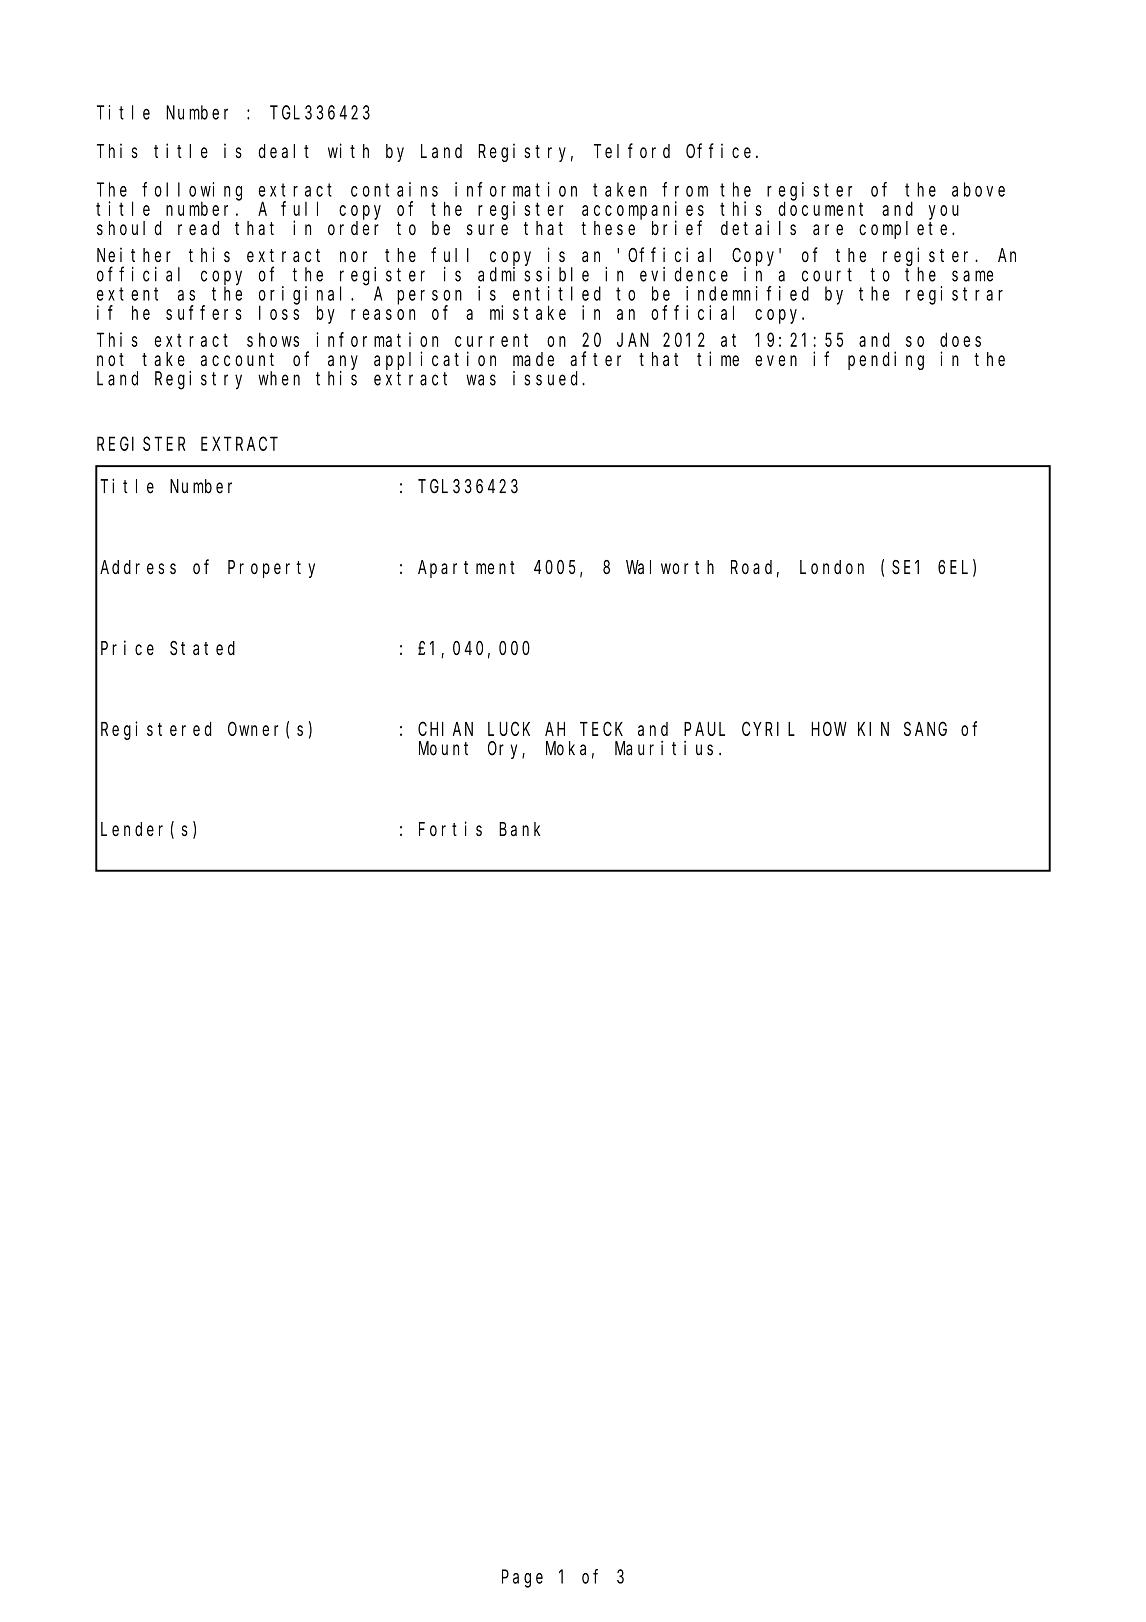 Image resolution: width=1146 pixels, height=1622 pixels. What do you see at coordinates (127, 647) in the screenshot?
I see `Price` at bounding box center [127, 647].
